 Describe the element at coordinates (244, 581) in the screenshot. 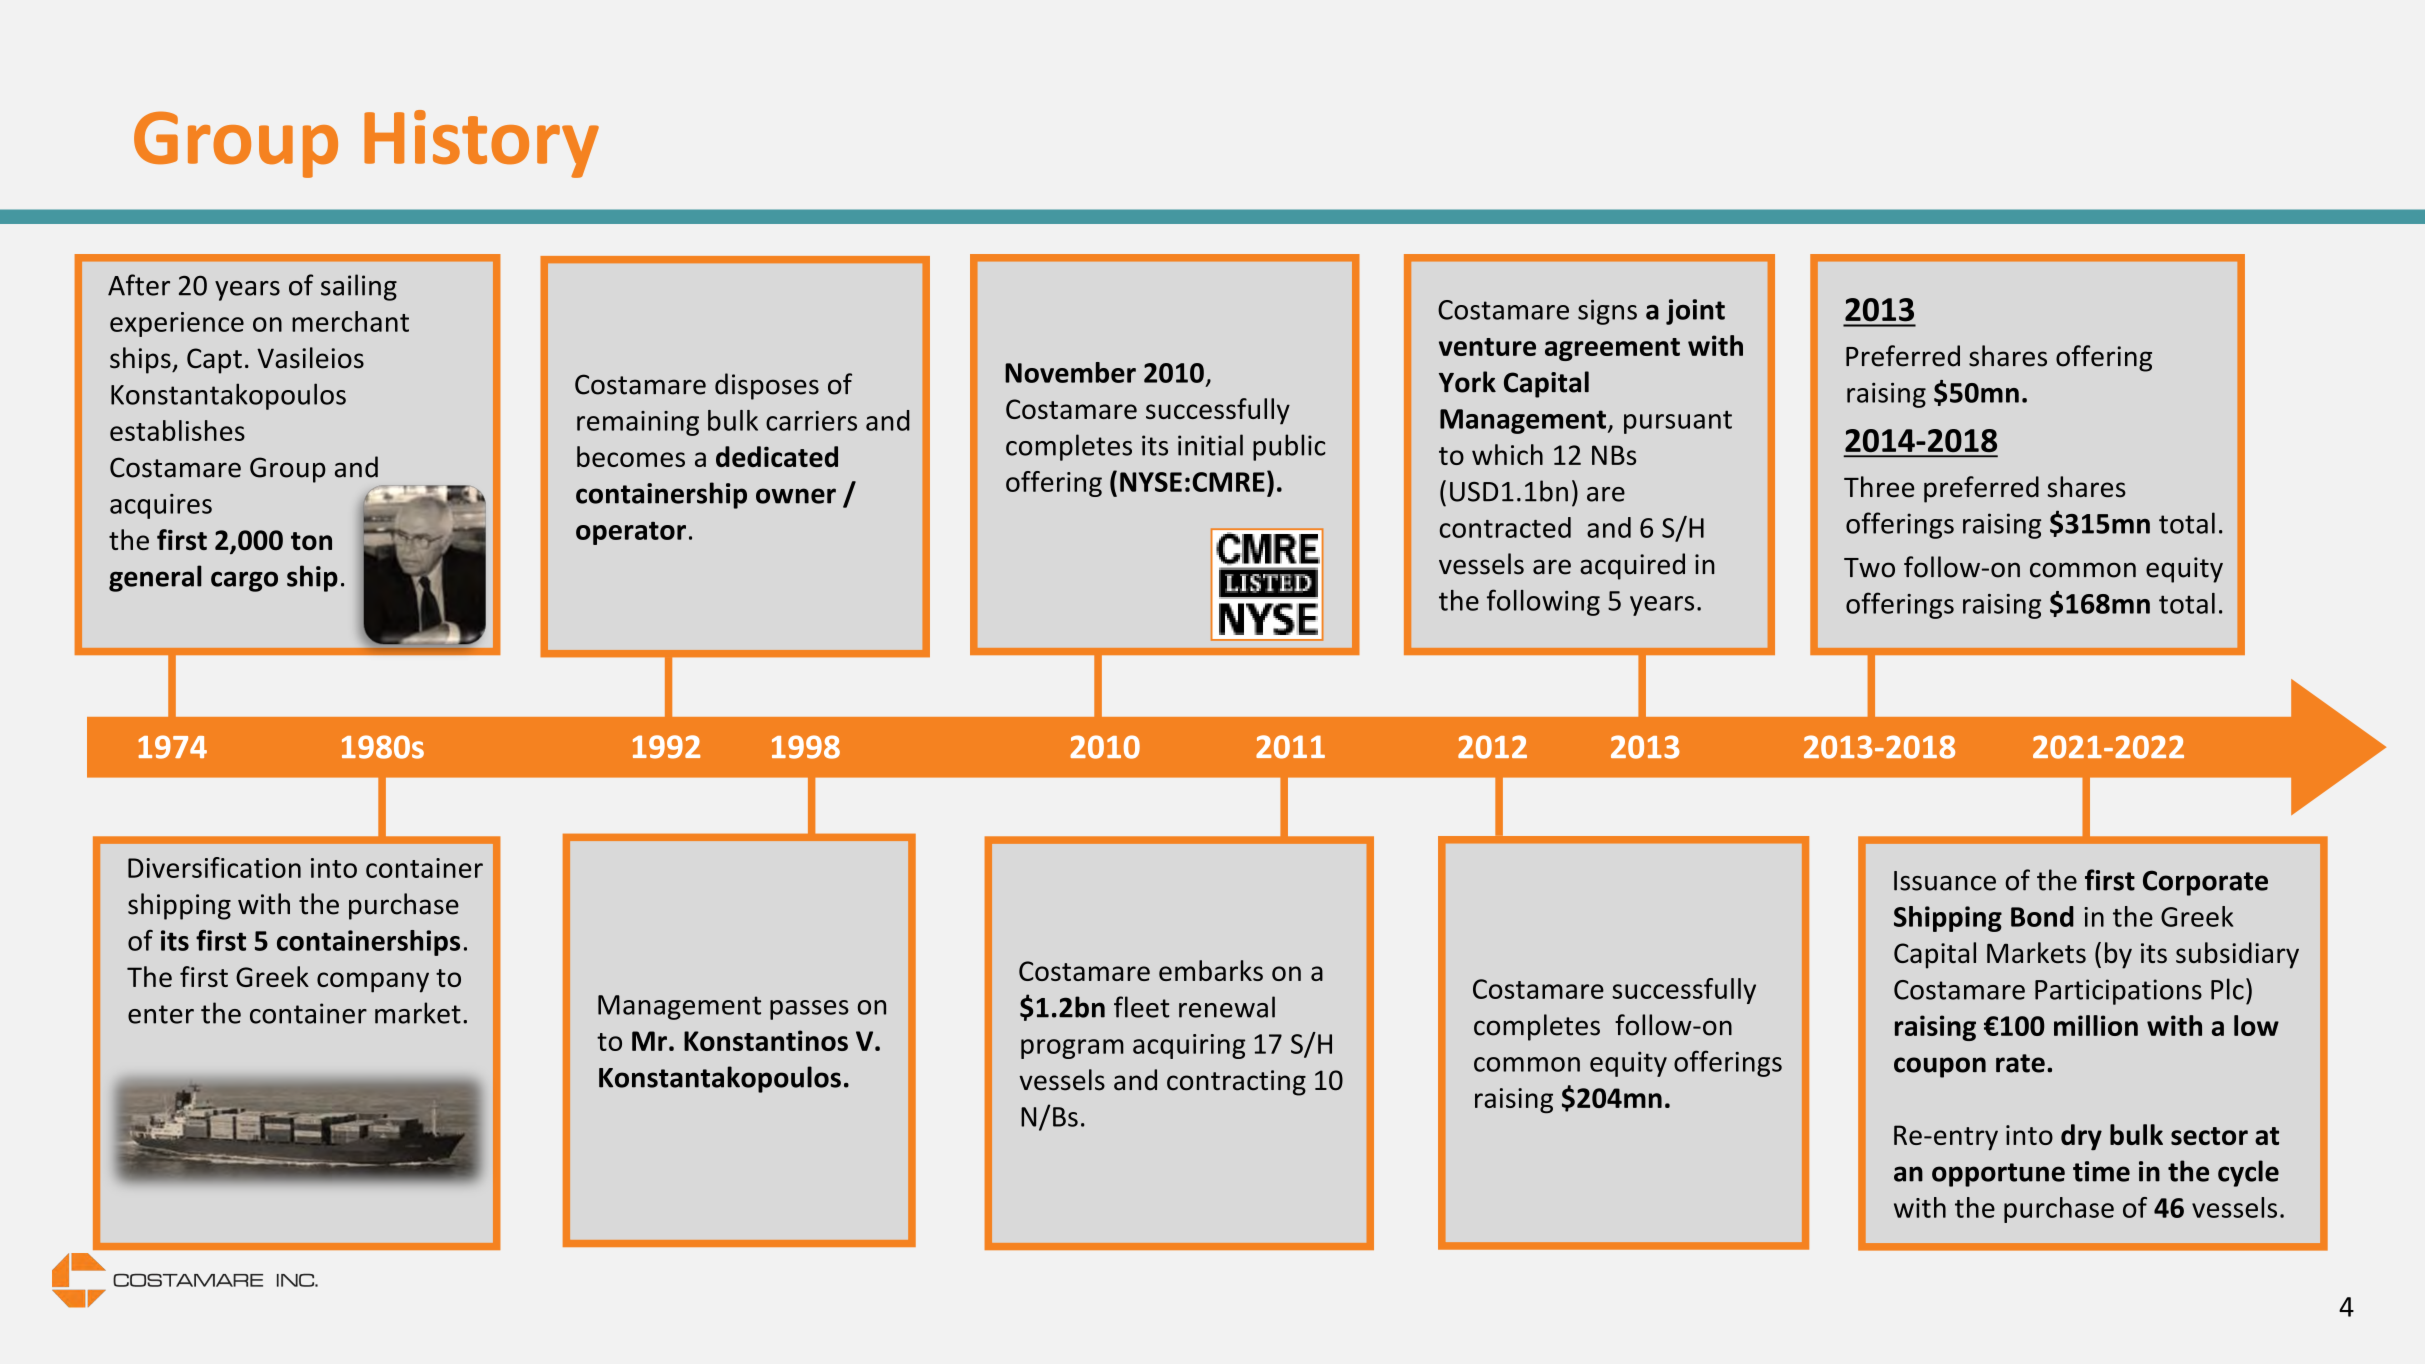

I see `cargo` at that location.
